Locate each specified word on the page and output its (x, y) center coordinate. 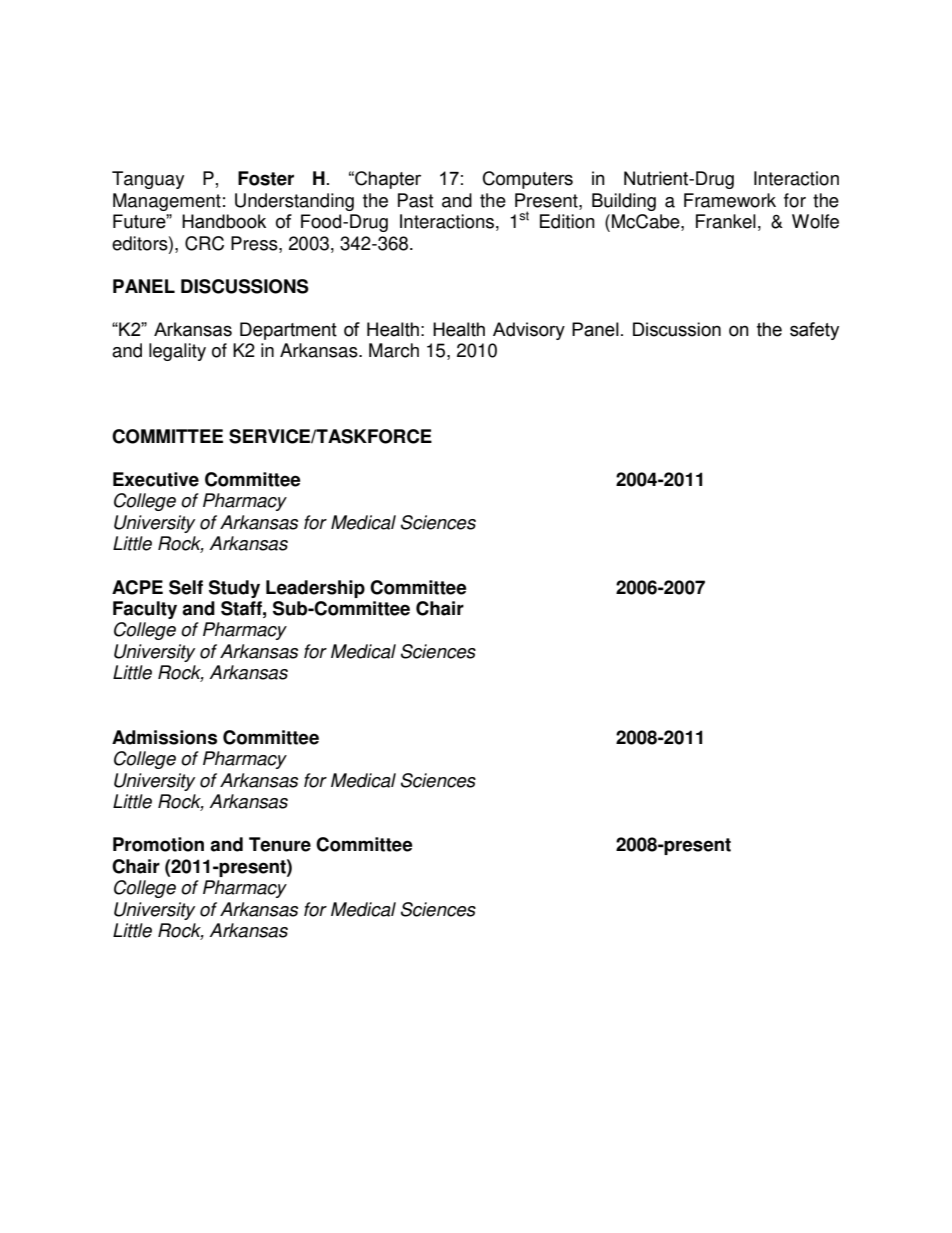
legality (177, 352)
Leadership (315, 589)
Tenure (280, 844)
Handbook (224, 221)
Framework (730, 200)
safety (814, 331)
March (394, 350)
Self (186, 587)
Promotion (158, 844)
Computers (528, 180)
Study (234, 589)
